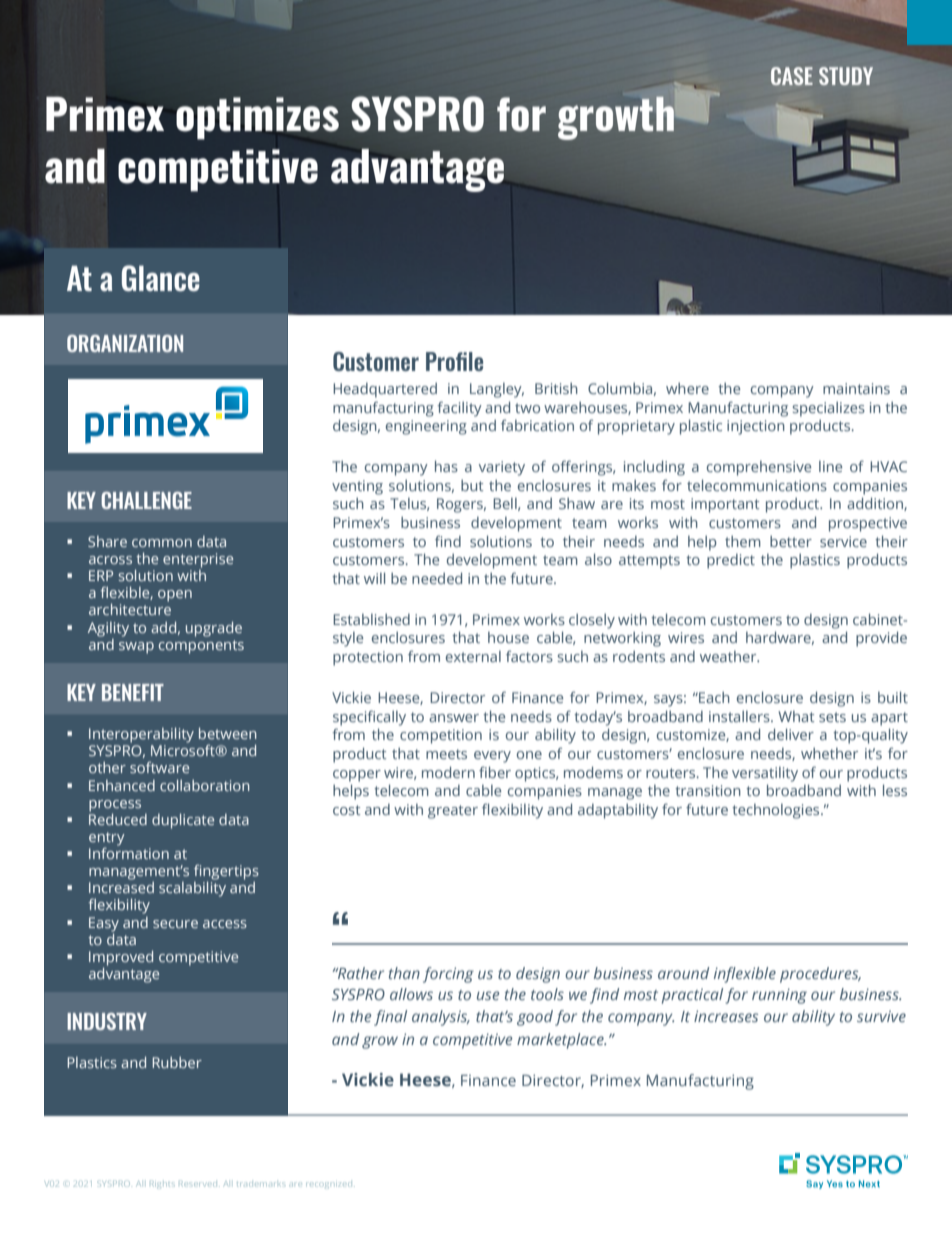 The width and height of the screenshot is (952, 1233). What do you see at coordinates (791, 541) in the screenshot?
I see `better` at bounding box center [791, 541].
